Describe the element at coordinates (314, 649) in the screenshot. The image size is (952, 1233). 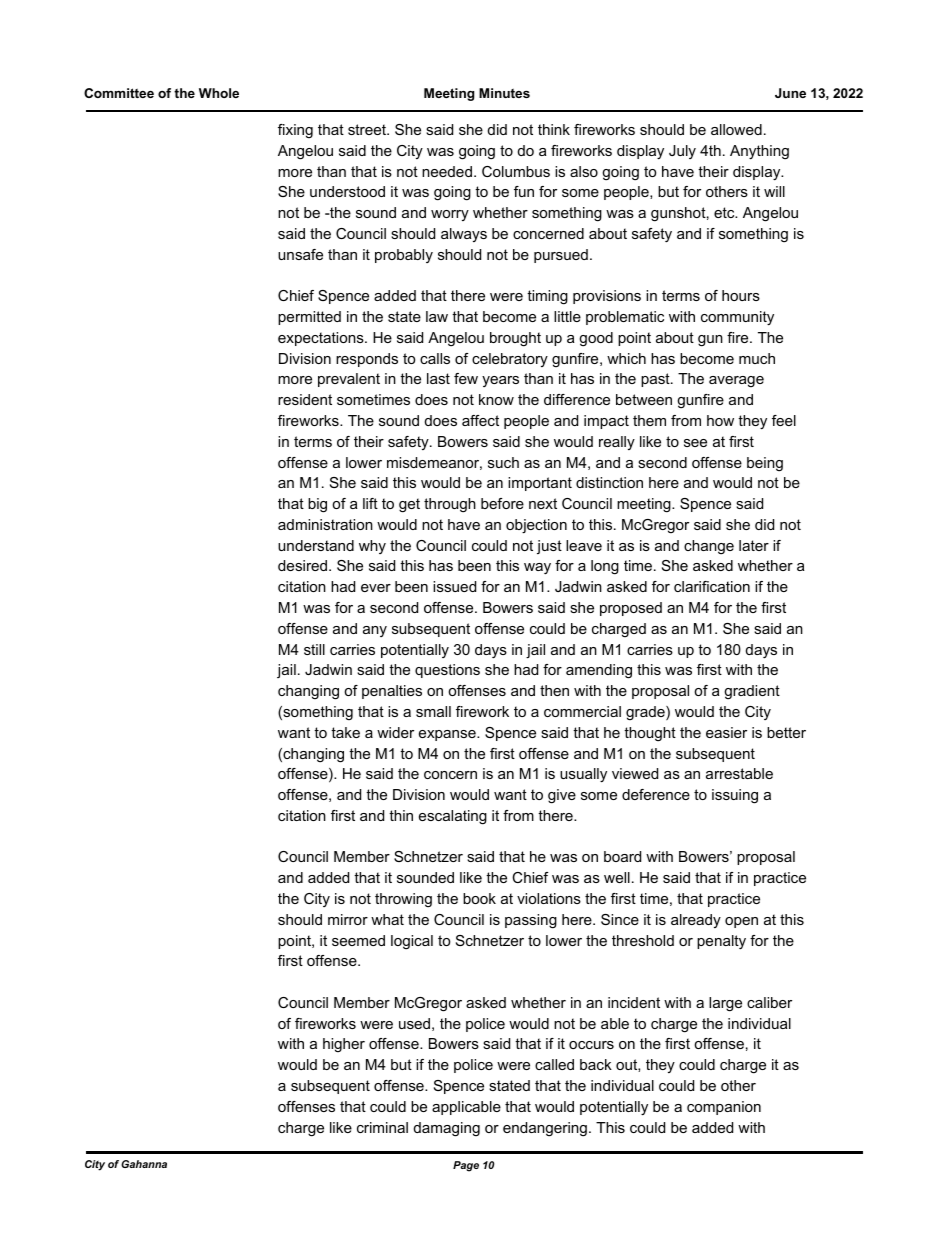
I see `still` at that location.
